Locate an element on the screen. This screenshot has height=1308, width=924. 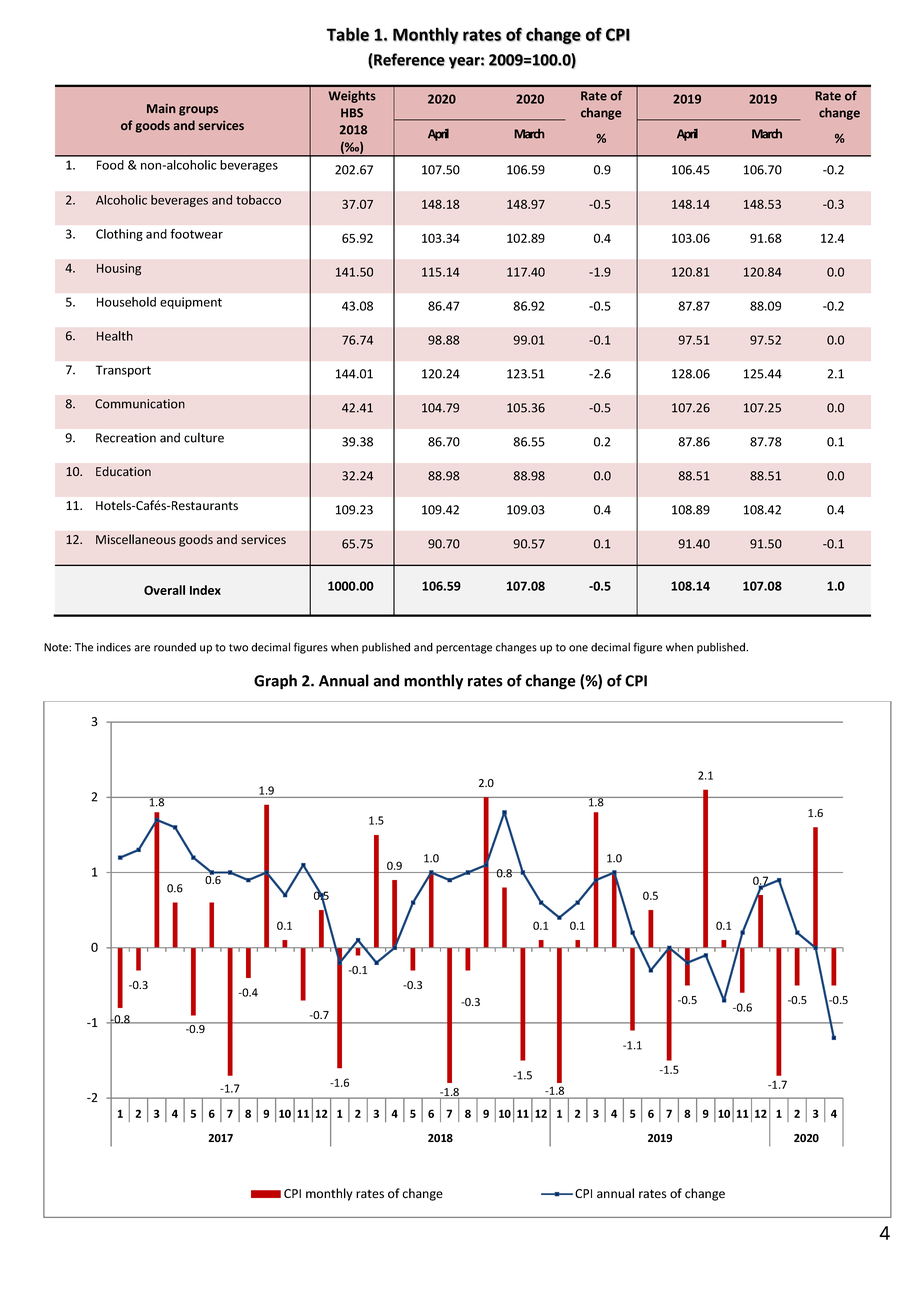
Main is located at coordinates (161, 108).
